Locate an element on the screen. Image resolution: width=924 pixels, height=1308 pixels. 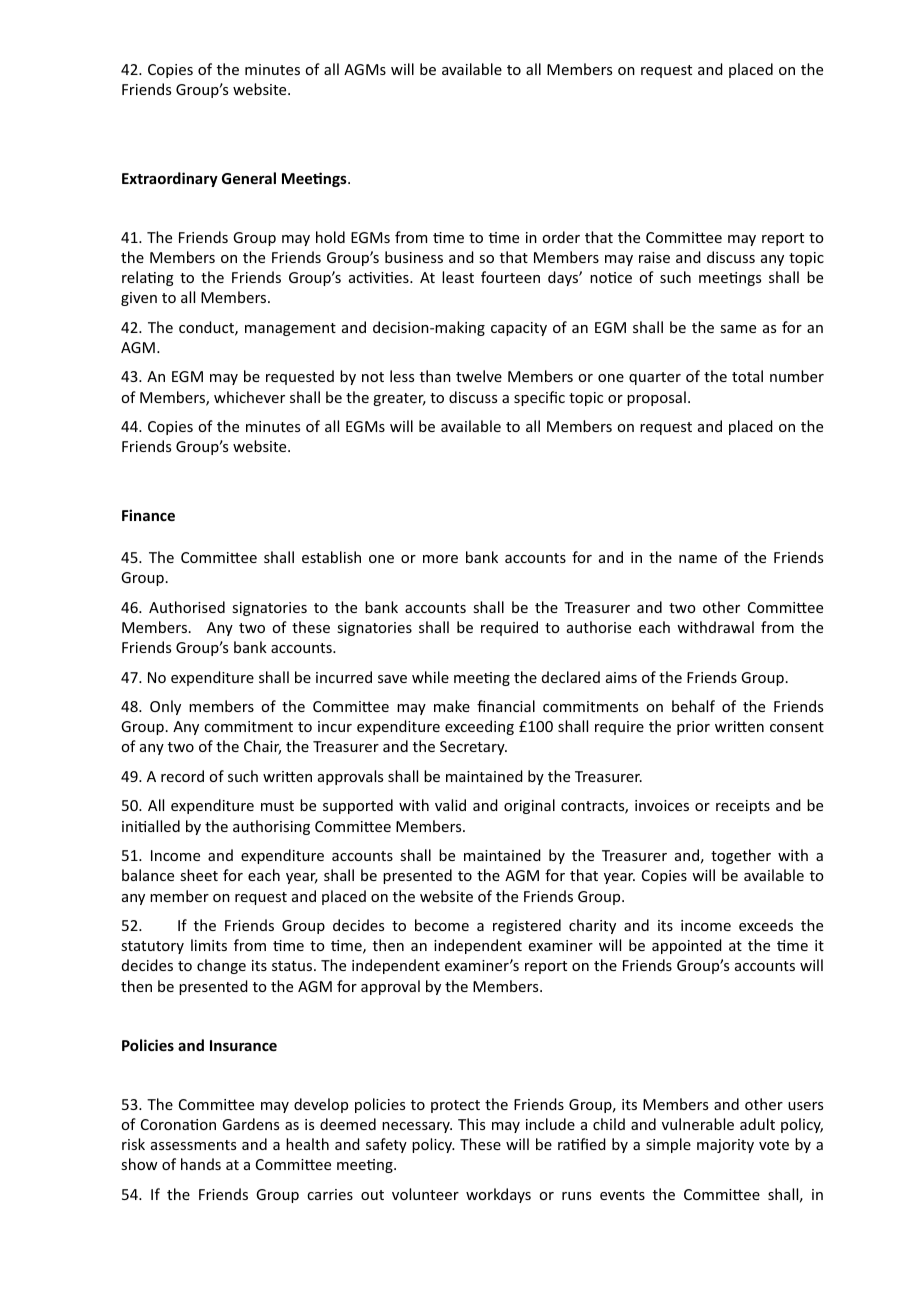
behalf is located at coordinates (693, 706).
